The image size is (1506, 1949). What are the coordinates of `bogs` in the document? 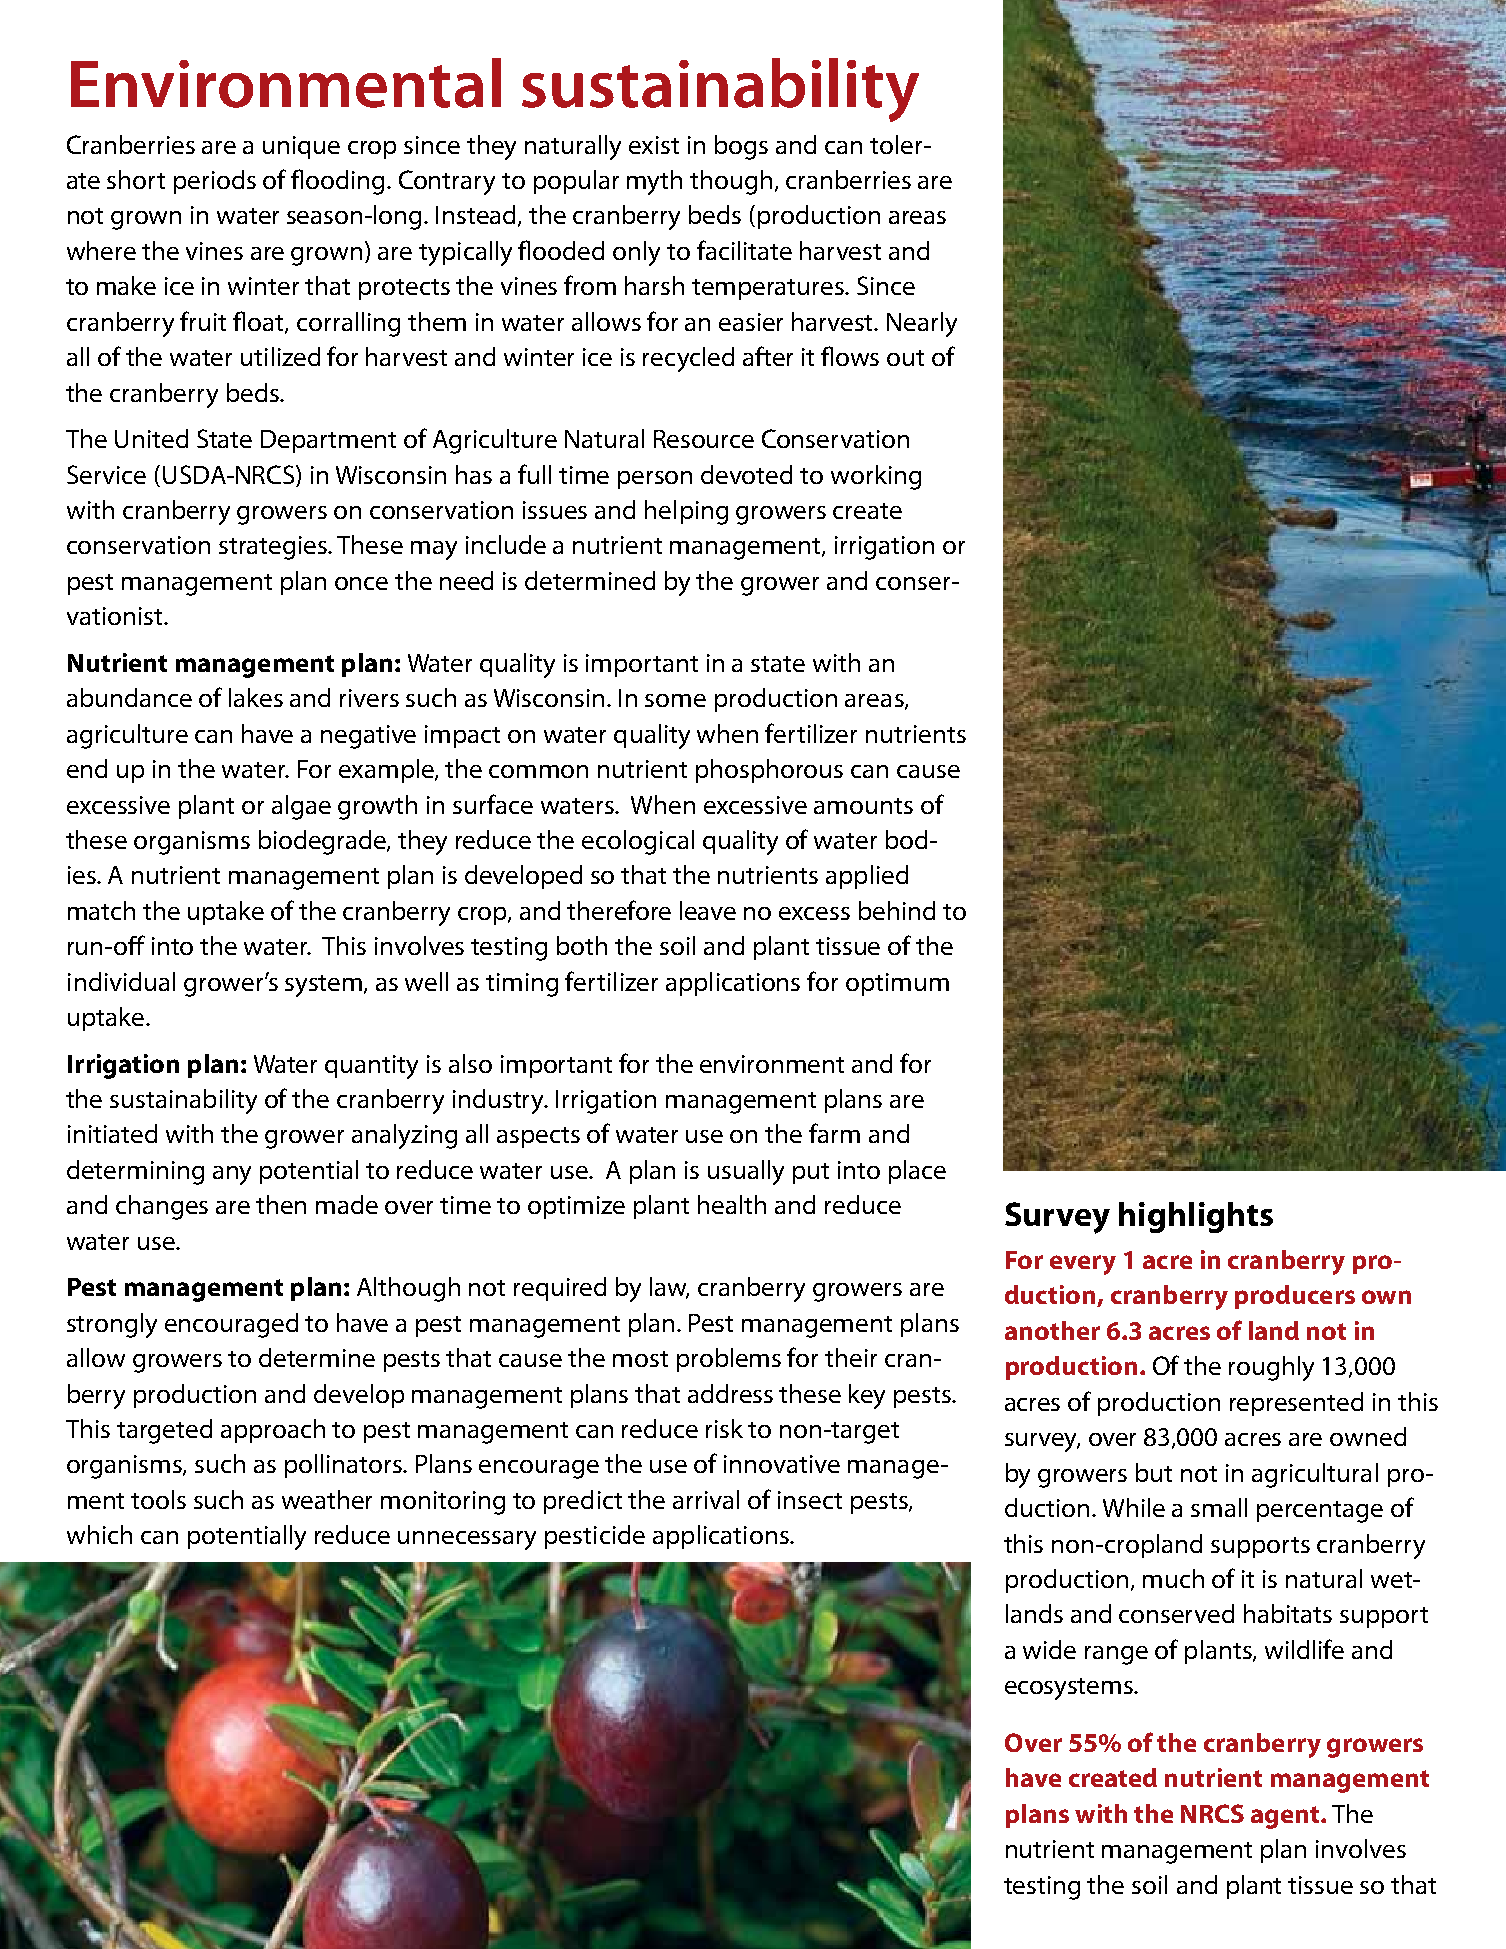 It's located at (741, 147).
